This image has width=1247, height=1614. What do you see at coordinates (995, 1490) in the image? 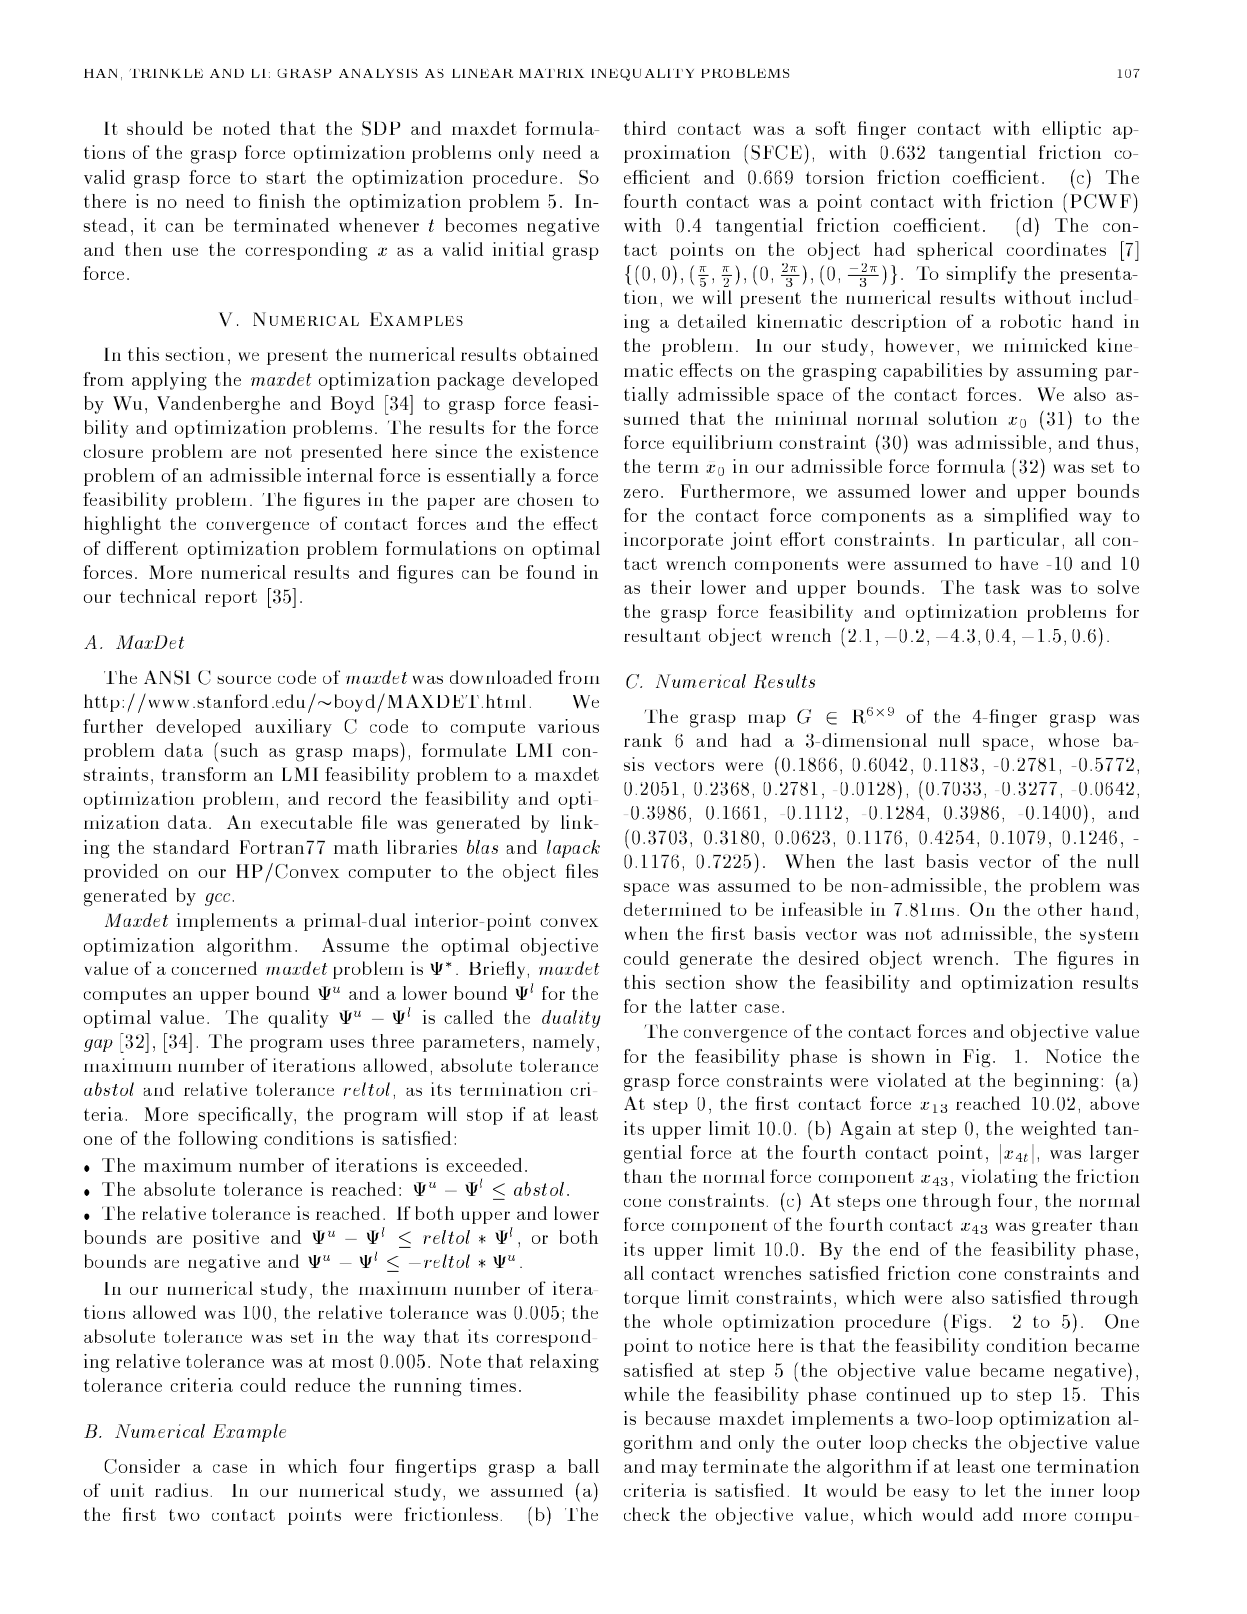
I see `let` at bounding box center [995, 1490].
